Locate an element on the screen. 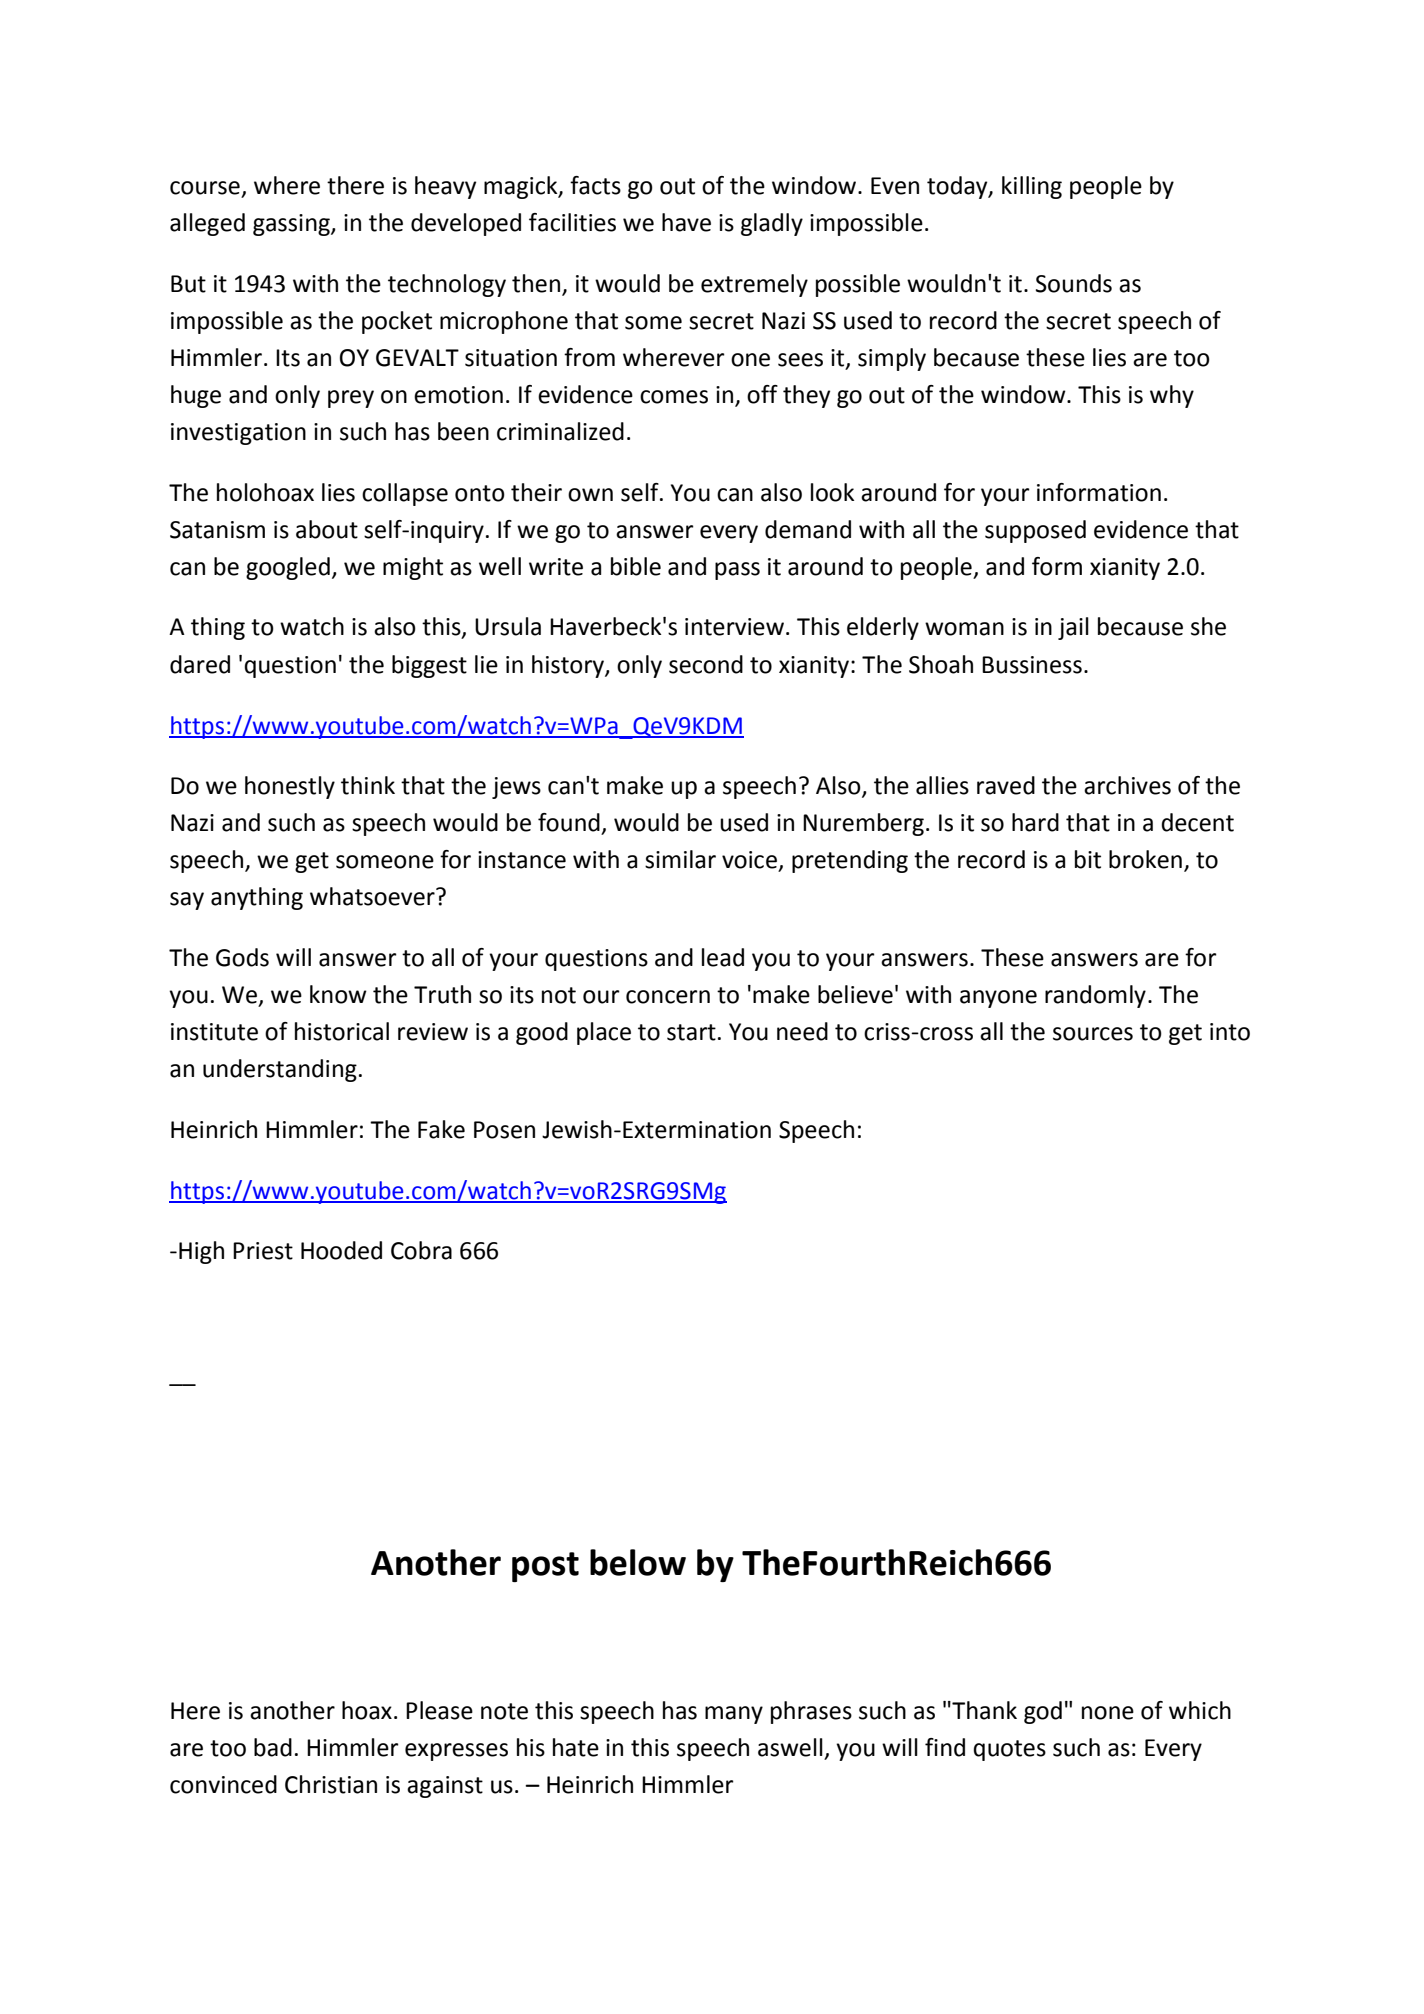  Sounds is located at coordinates (1074, 283).
